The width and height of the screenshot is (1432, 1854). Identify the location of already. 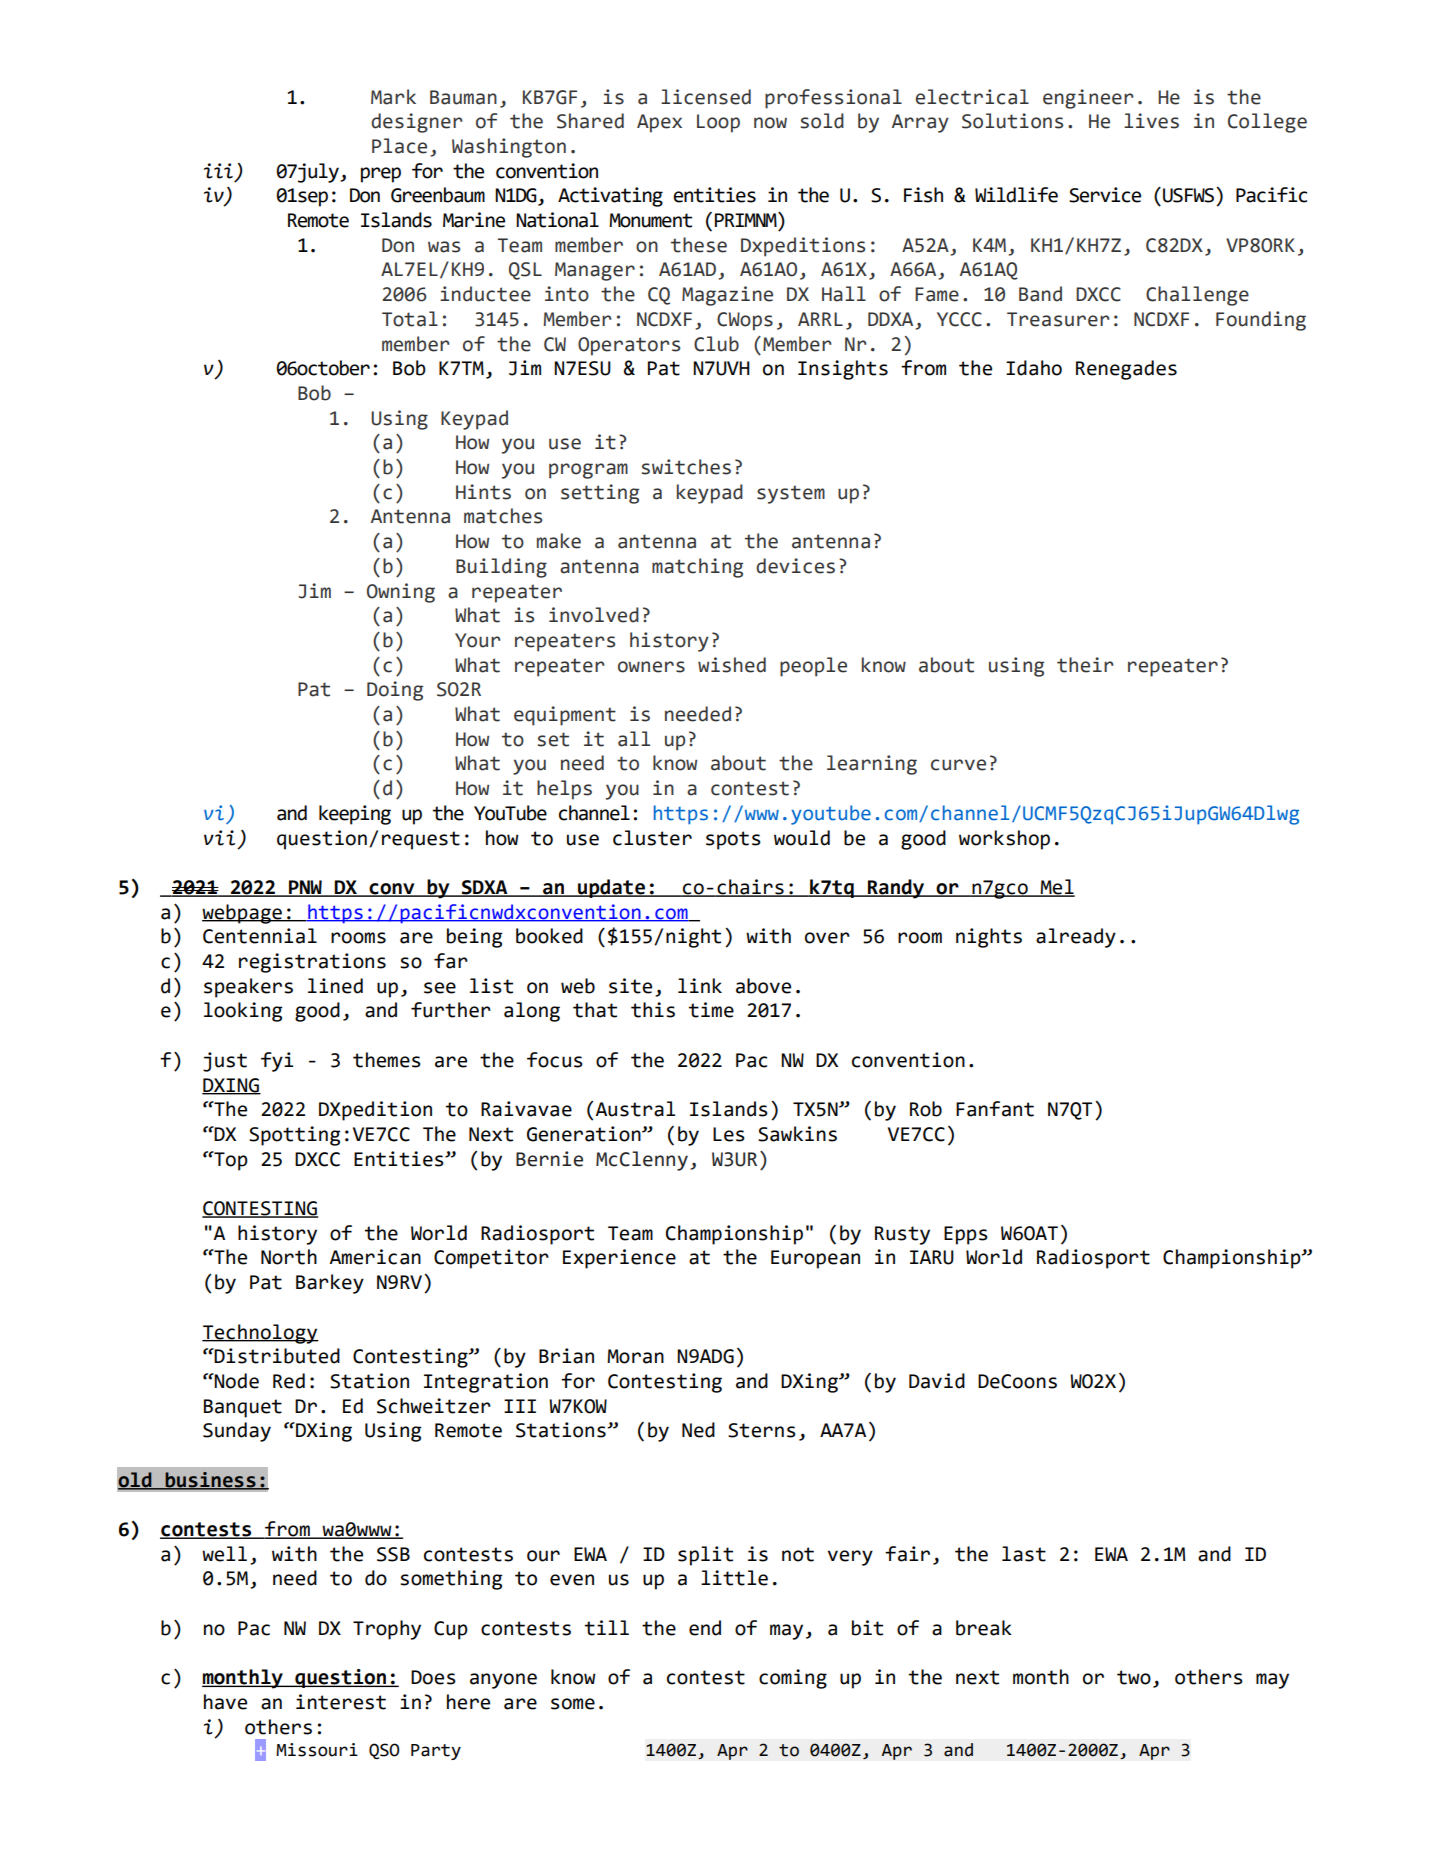
(1076, 938).
